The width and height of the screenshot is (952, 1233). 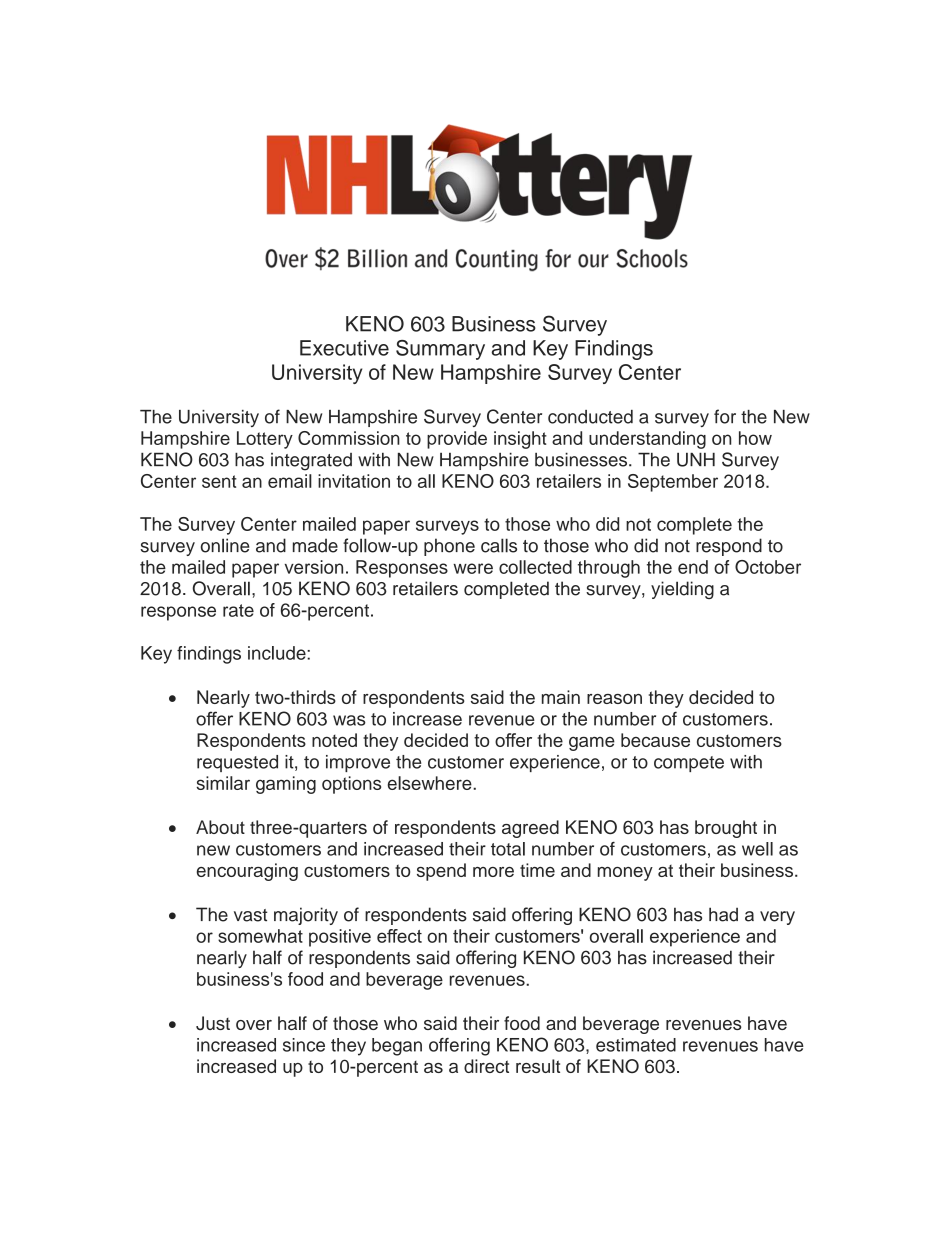 I want to click on because, so click(x=655, y=740).
